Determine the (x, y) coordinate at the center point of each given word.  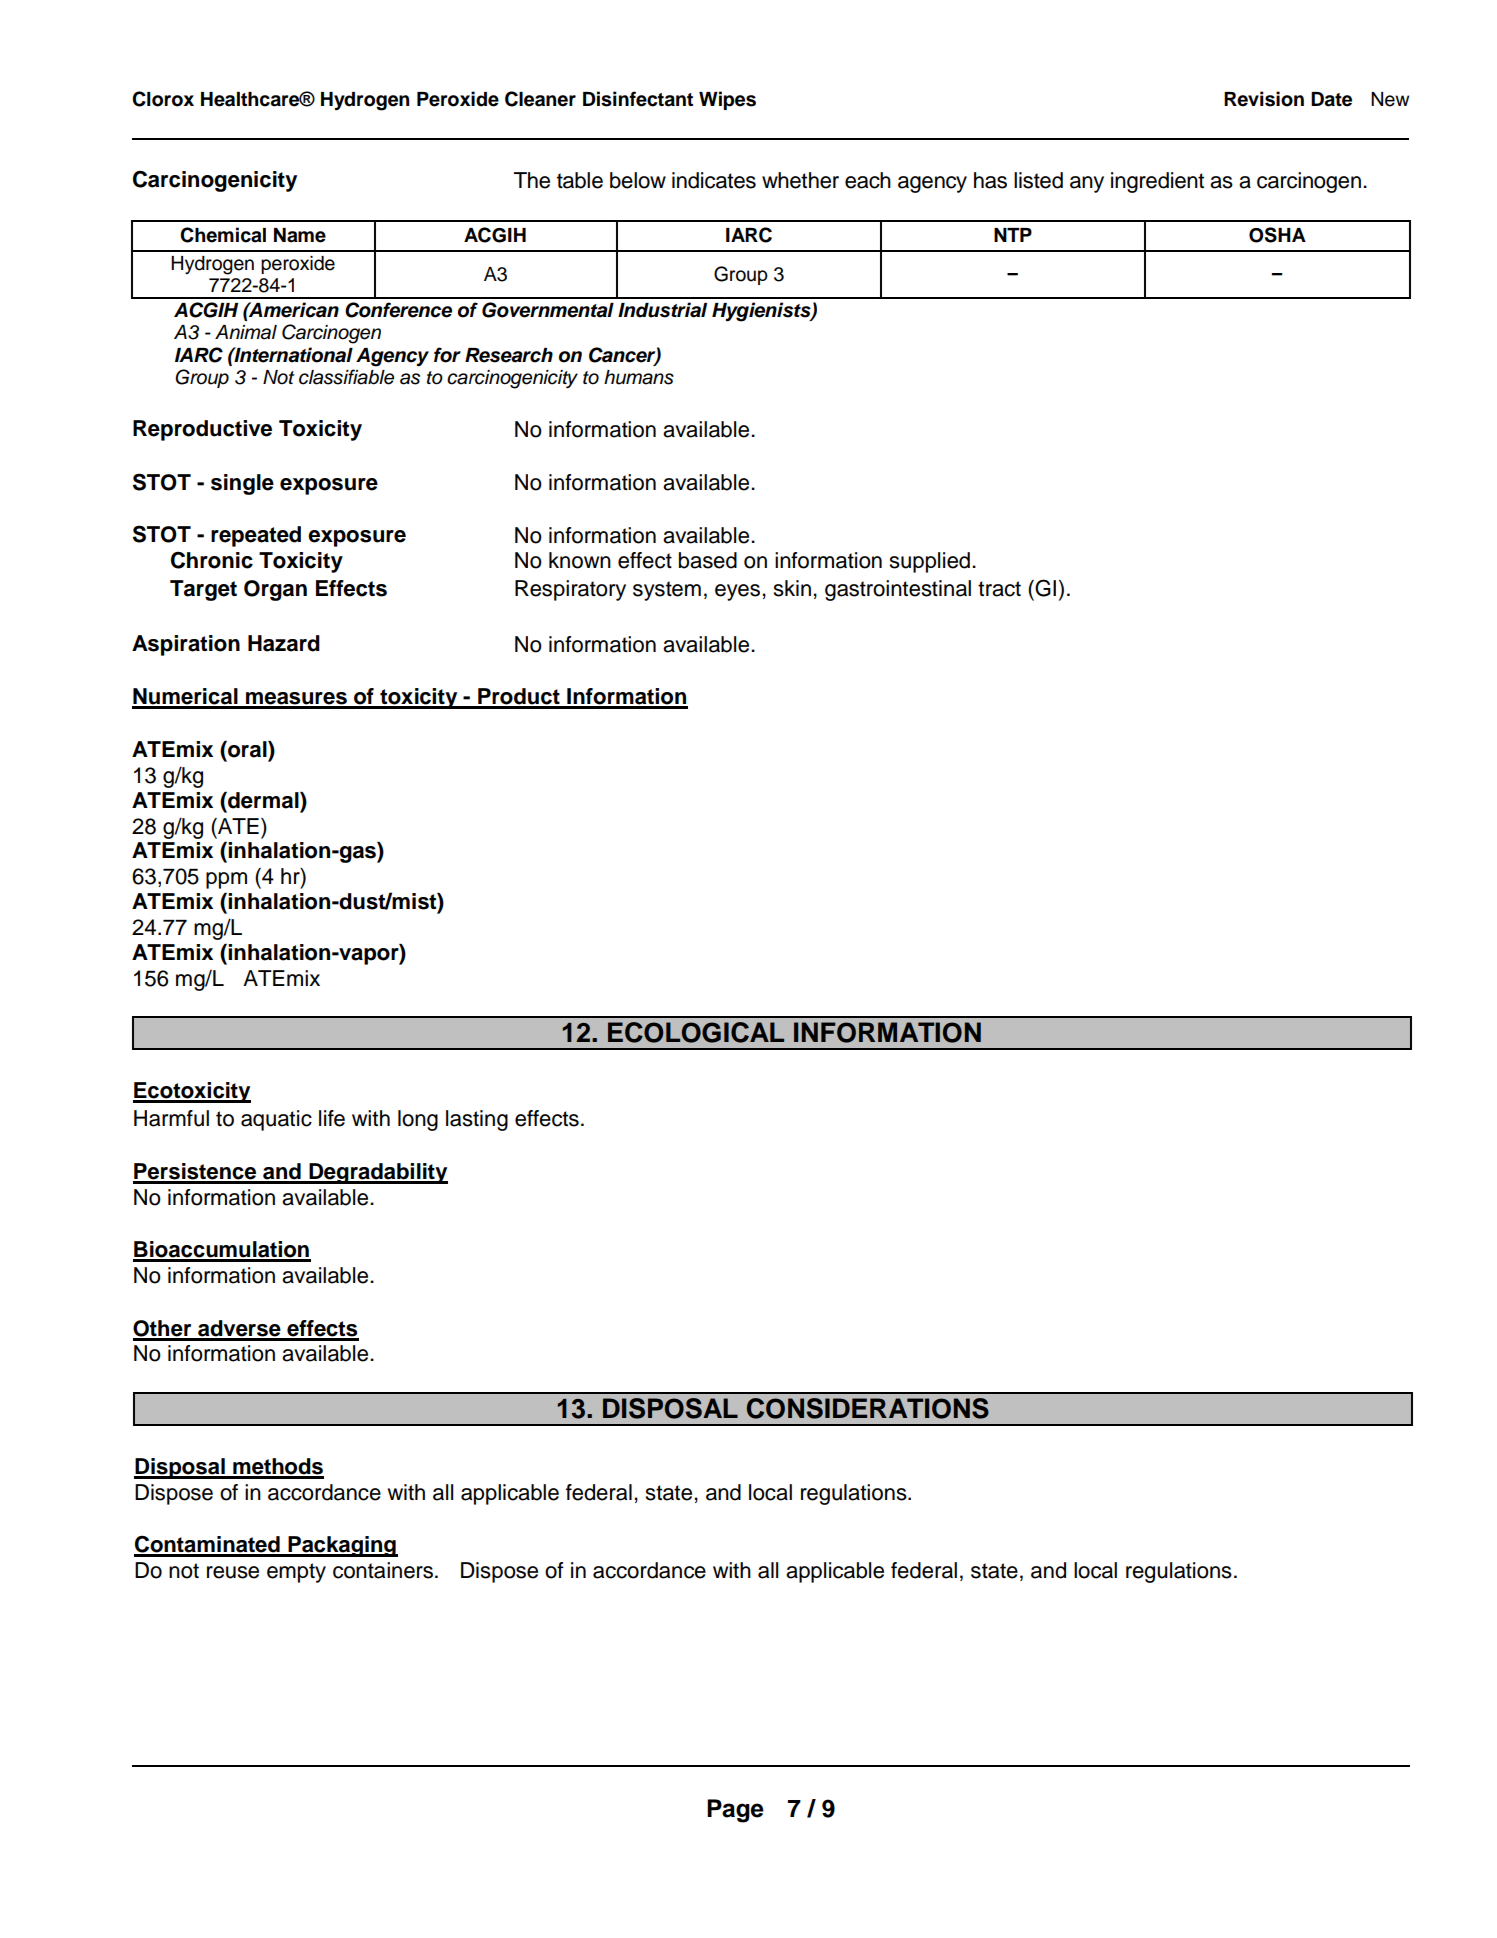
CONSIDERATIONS (868, 1408)
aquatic (276, 1120)
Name (300, 235)
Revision (1264, 99)
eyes (737, 592)
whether (800, 180)
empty (296, 1573)
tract (999, 589)
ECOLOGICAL (696, 1032)
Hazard (284, 643)
